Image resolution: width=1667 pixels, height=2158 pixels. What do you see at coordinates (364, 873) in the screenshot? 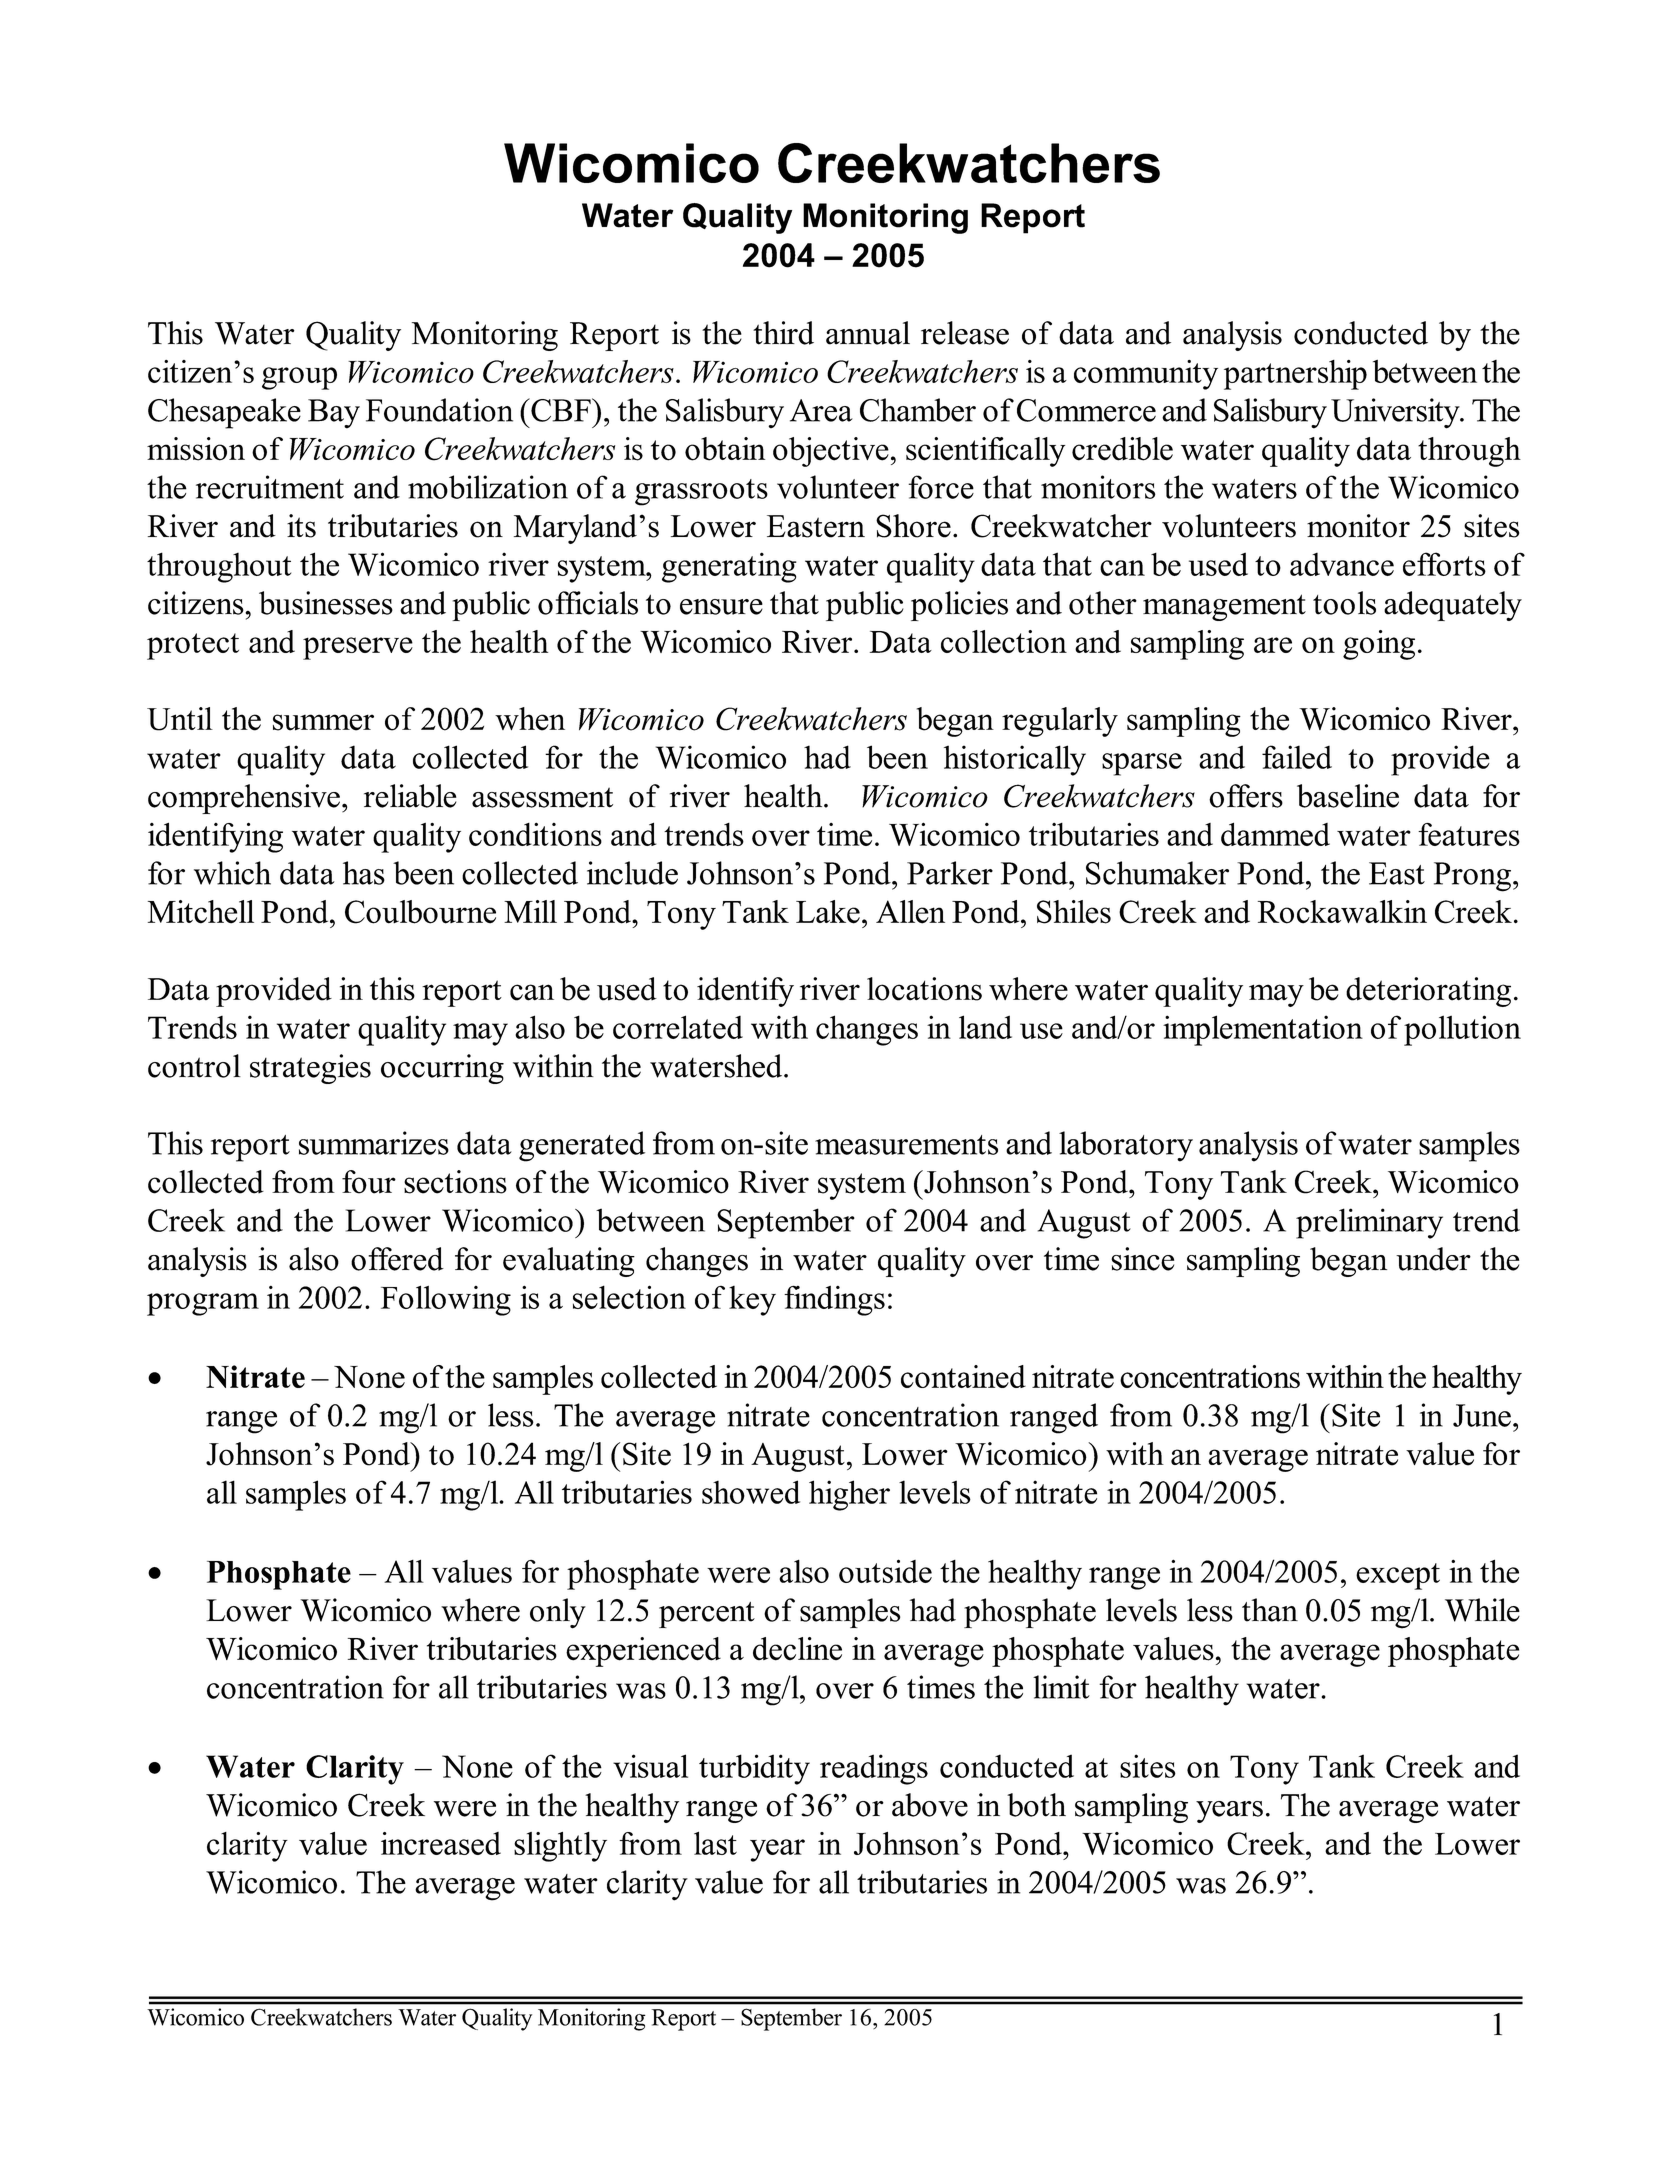
I see `has` at bounding box center [364, 873].
